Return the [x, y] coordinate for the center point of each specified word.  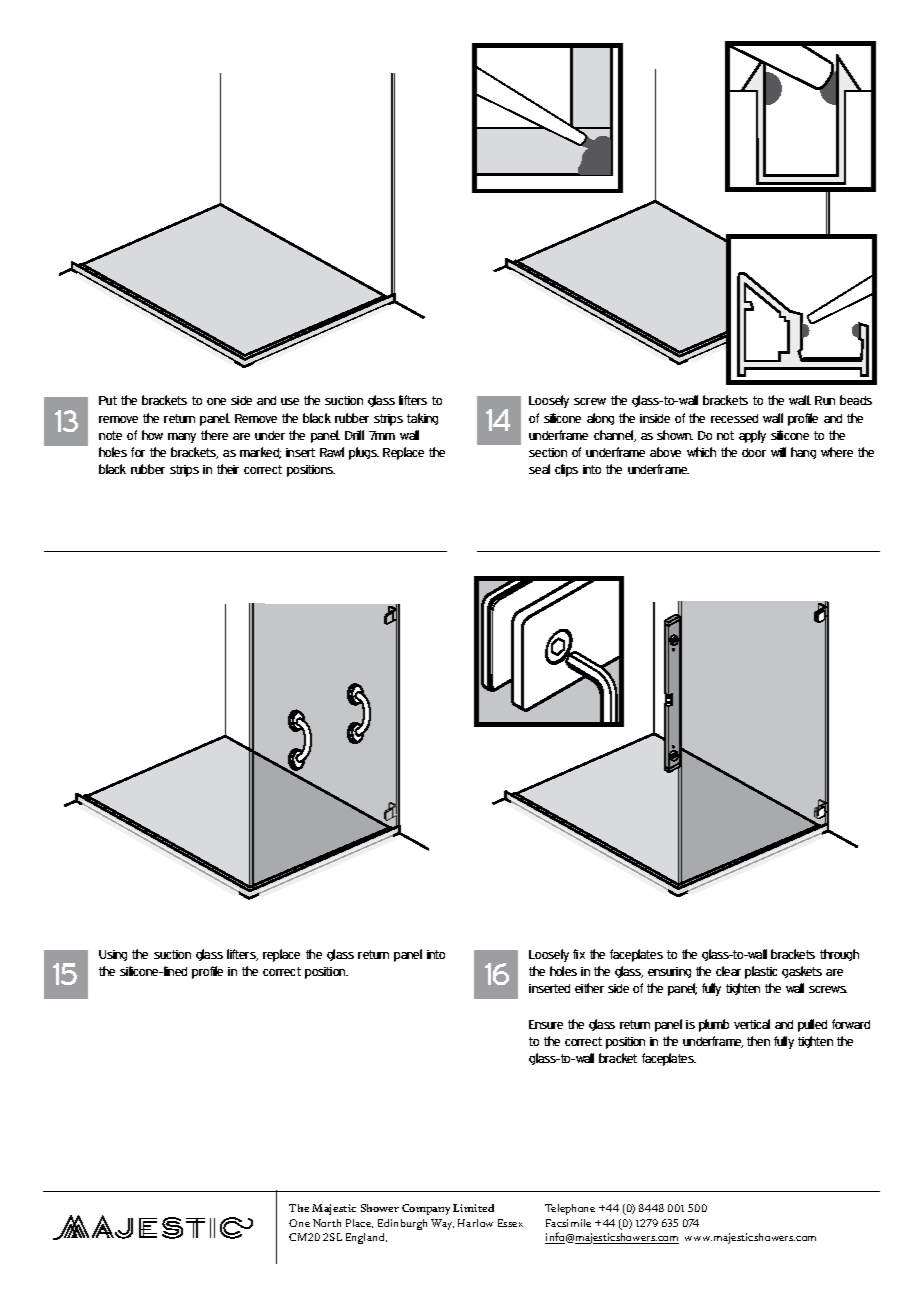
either [589, 988]
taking [422, 419]
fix [579, 954]
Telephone [570, 1209]
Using [113, 955]
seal [539, 469]
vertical [752, 1024]
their [228, 469]
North [327, 1223]
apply [752, 436]
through [839, 955]
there [214, 435]
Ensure [546, 1024]
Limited [473, 1208]
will [778, 452]
